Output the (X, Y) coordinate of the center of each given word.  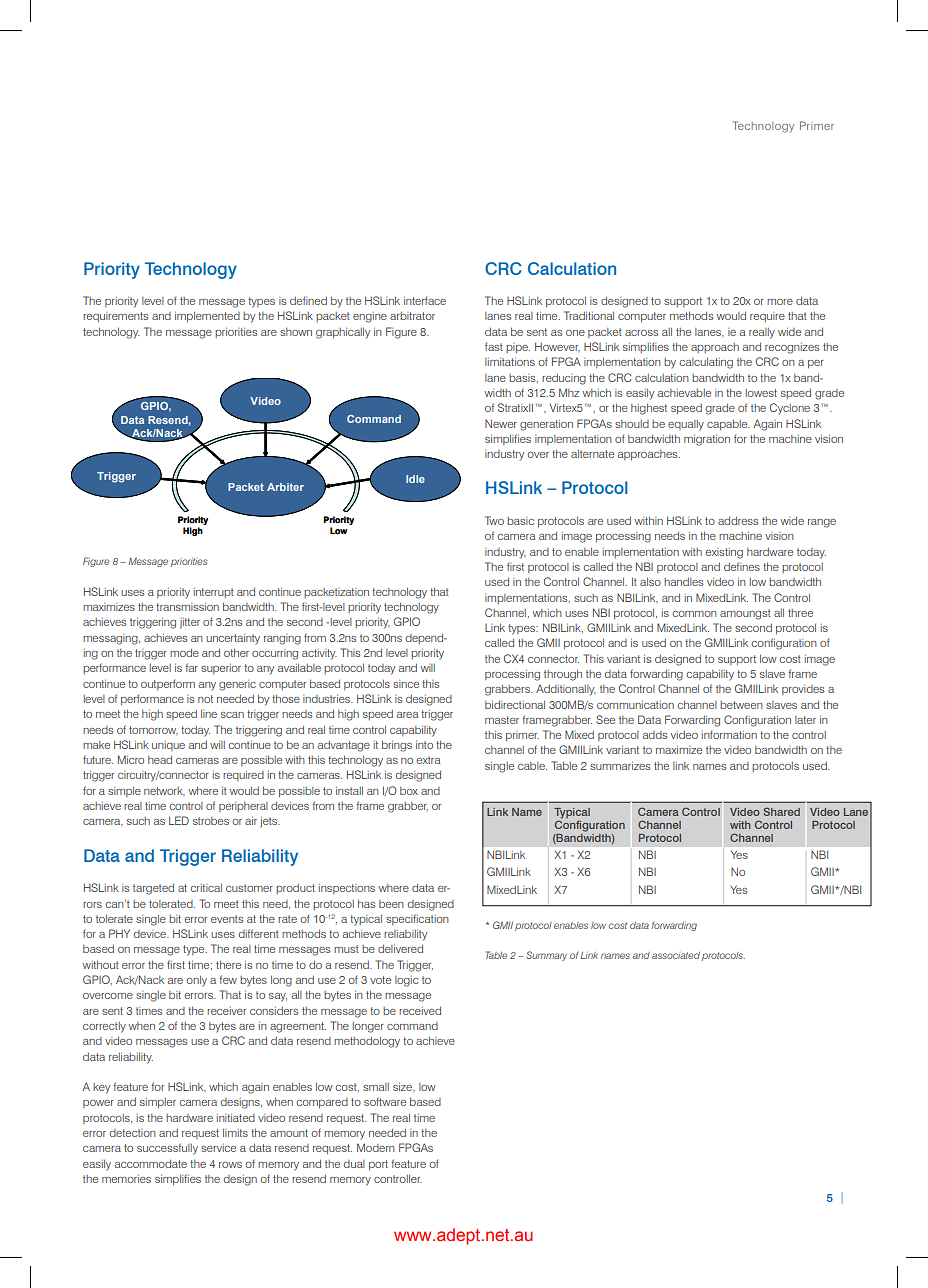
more (780, 302)
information (729, 734)
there (228, 965)
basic (520, 521)
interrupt (214, 593)
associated (676, 955)
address (738, 521)
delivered (400, 949)
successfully (167, 1149)
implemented (207, 317)
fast (494, 346)
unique (168, 746)
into (424, 745)
